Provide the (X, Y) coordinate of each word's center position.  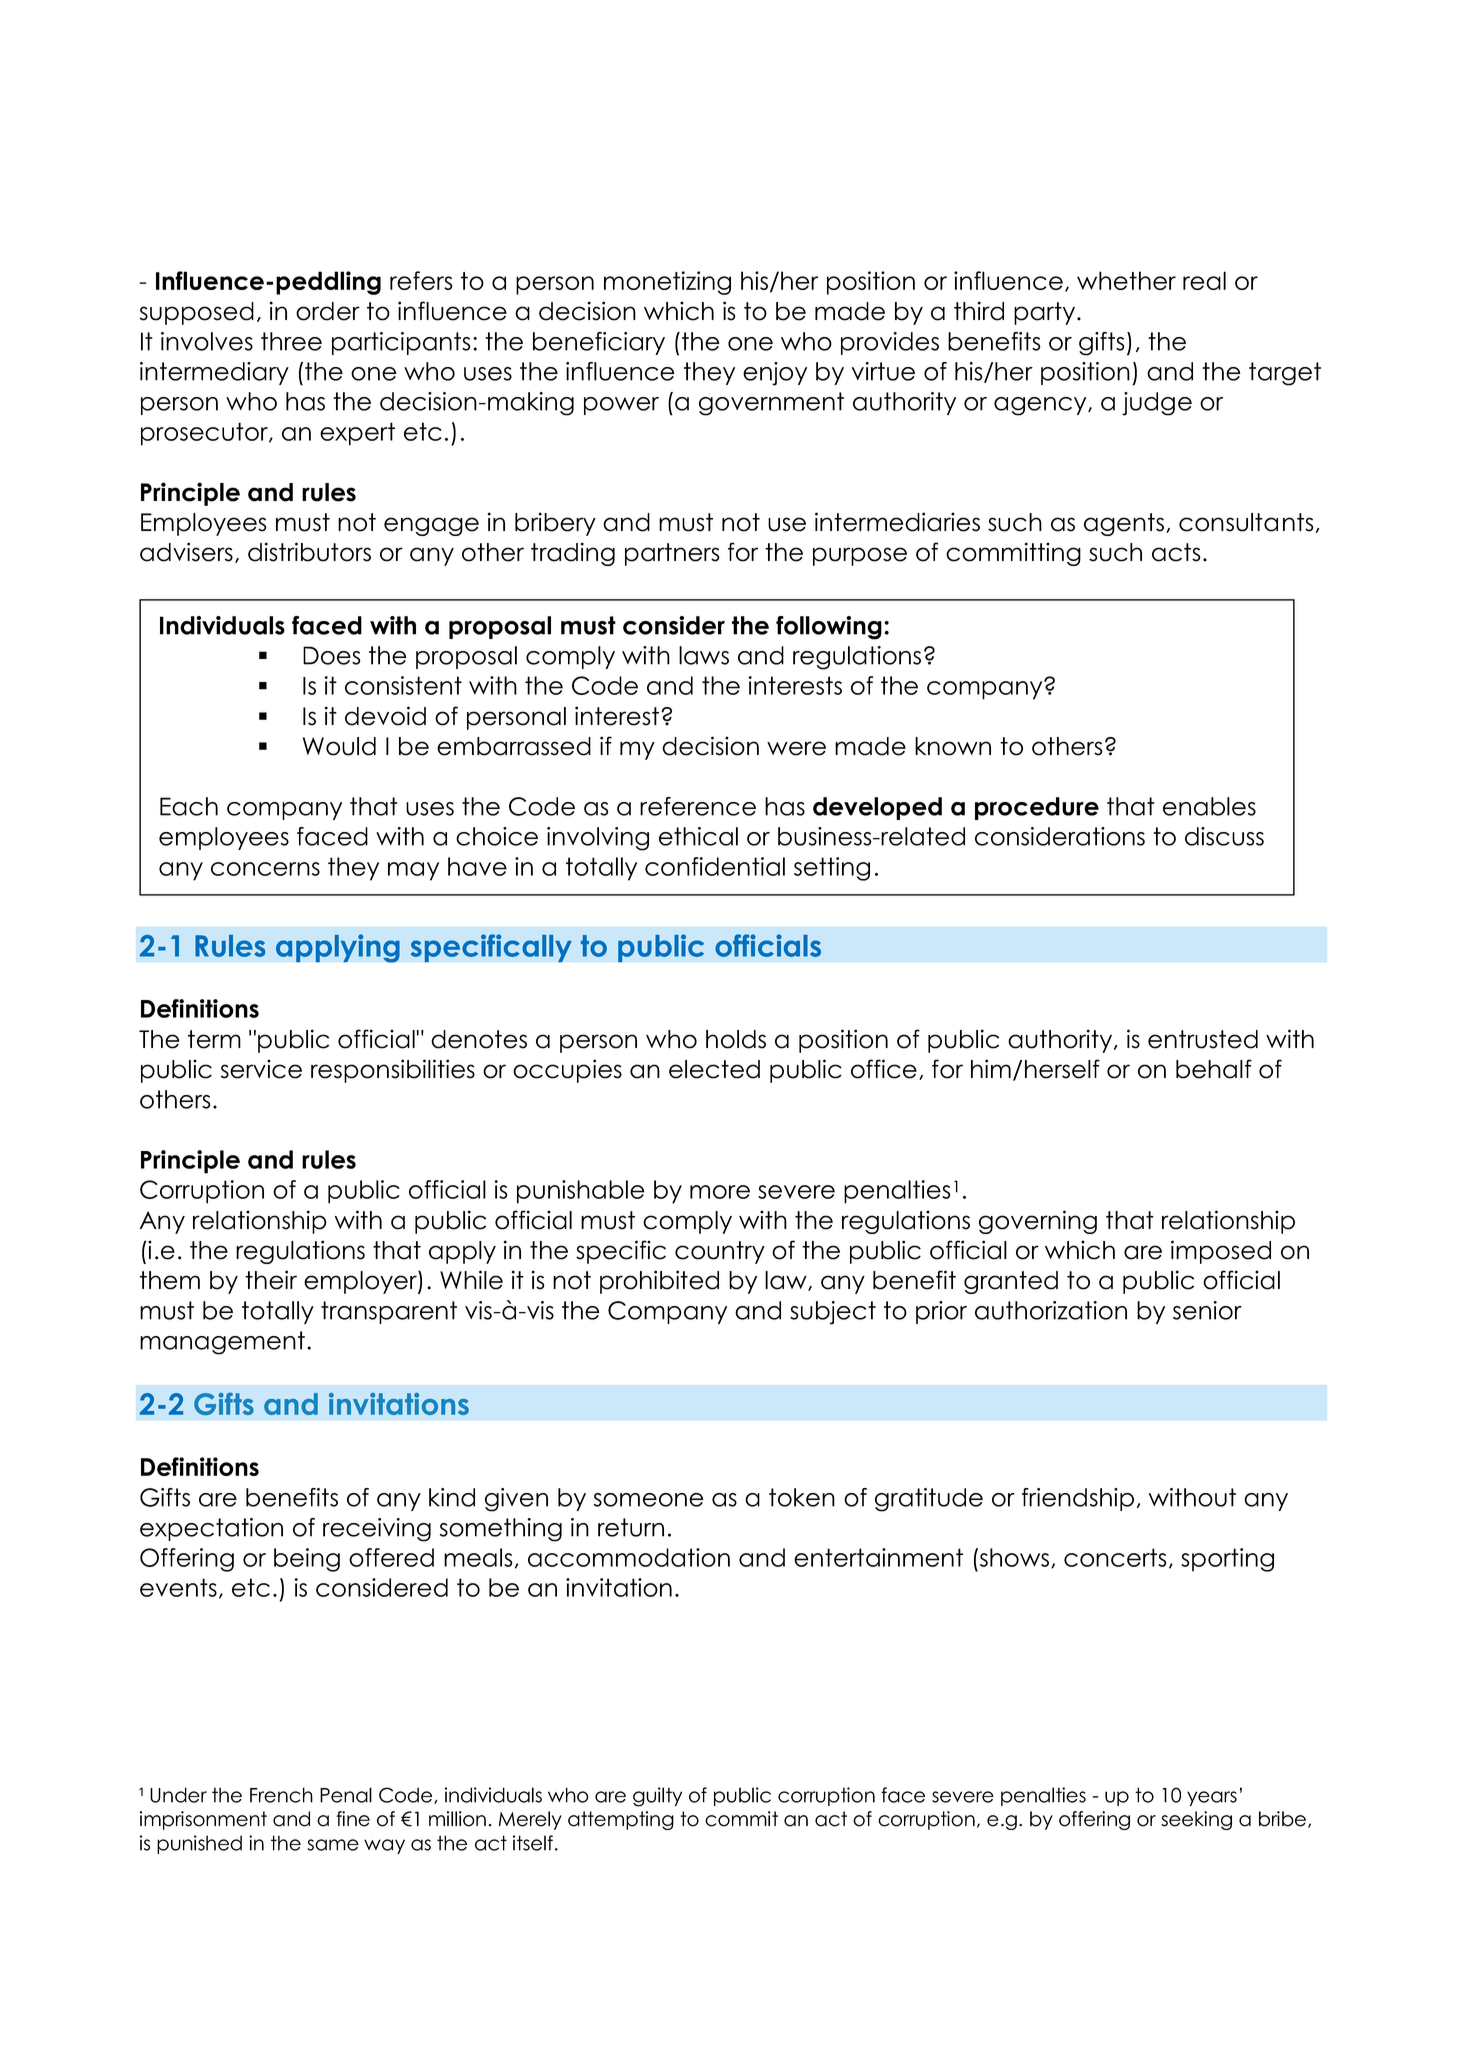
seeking (1196, 1820)
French (281, 1795)
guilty (657, 1797)
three (291, 341)
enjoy (775, 374)
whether (1126, 280)
